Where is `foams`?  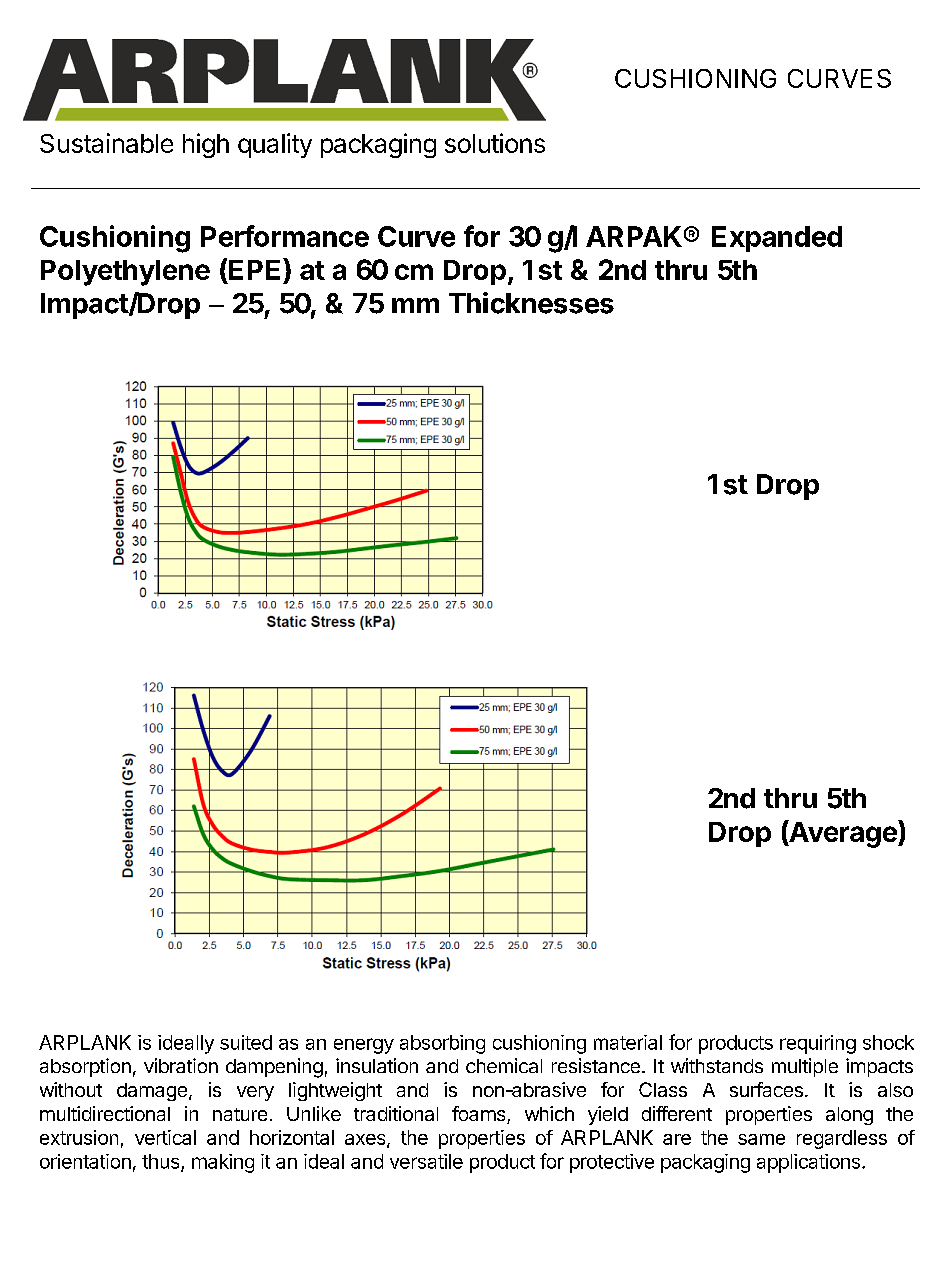 foams is located at coordinates (480, 1115).
